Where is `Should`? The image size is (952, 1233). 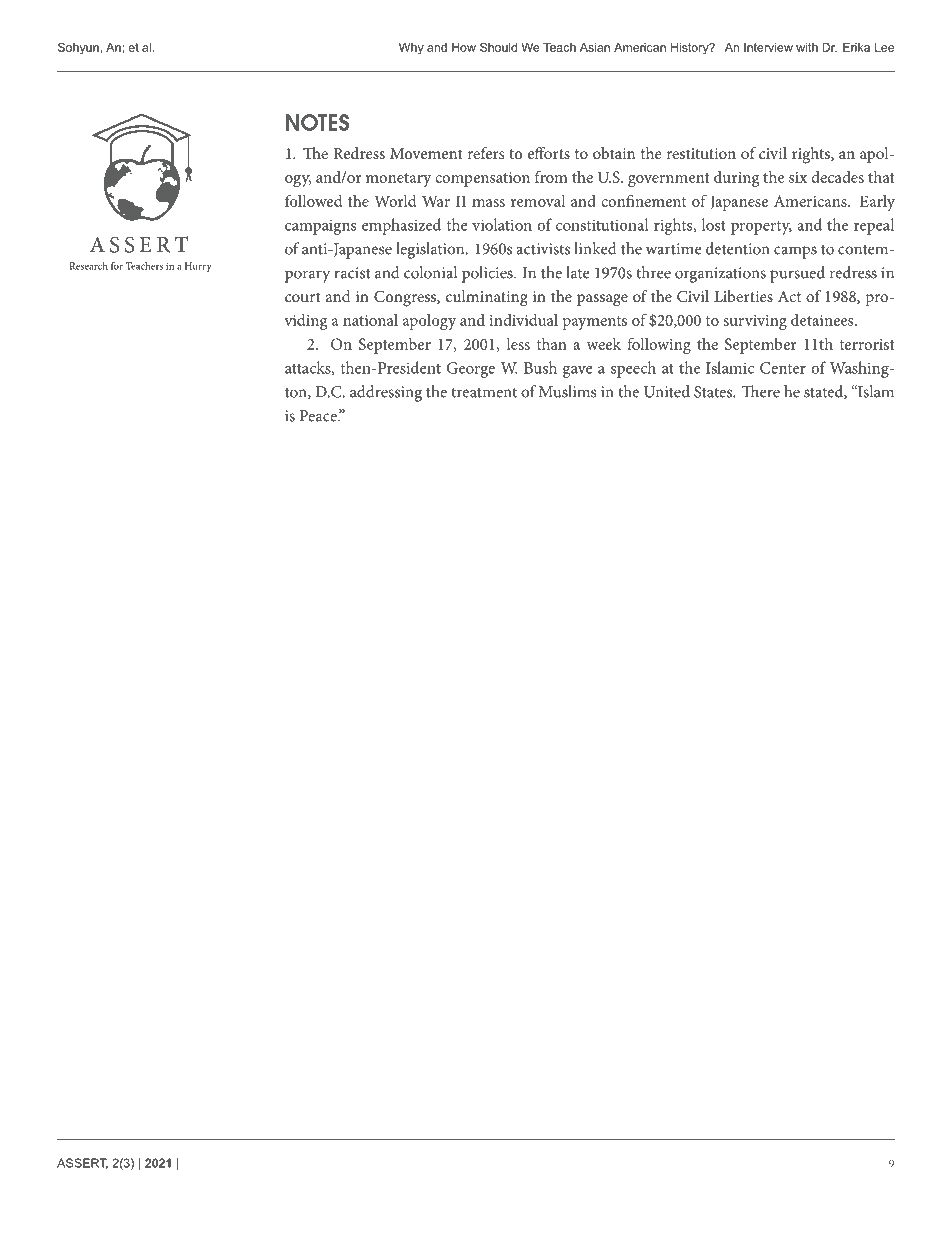
Should is located at coordinates (498, 47).
